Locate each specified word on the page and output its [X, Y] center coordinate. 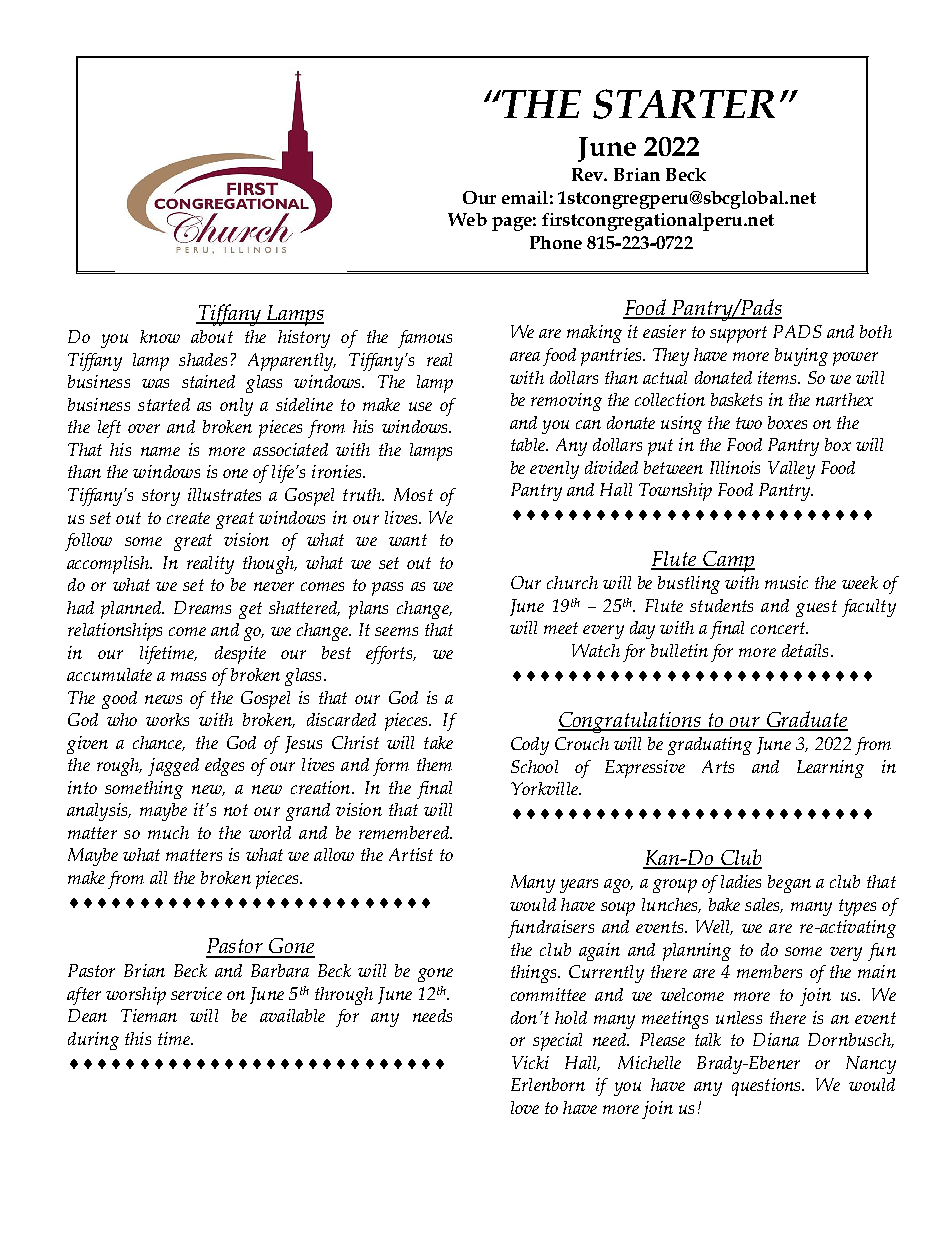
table [529, 444]
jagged [173, 767]
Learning [830, 769]
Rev [589, 174]
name [160, 451]
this [138, 1038]
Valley [791, 470]
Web [467, 219]
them [434, 764]
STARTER [684, 104]
